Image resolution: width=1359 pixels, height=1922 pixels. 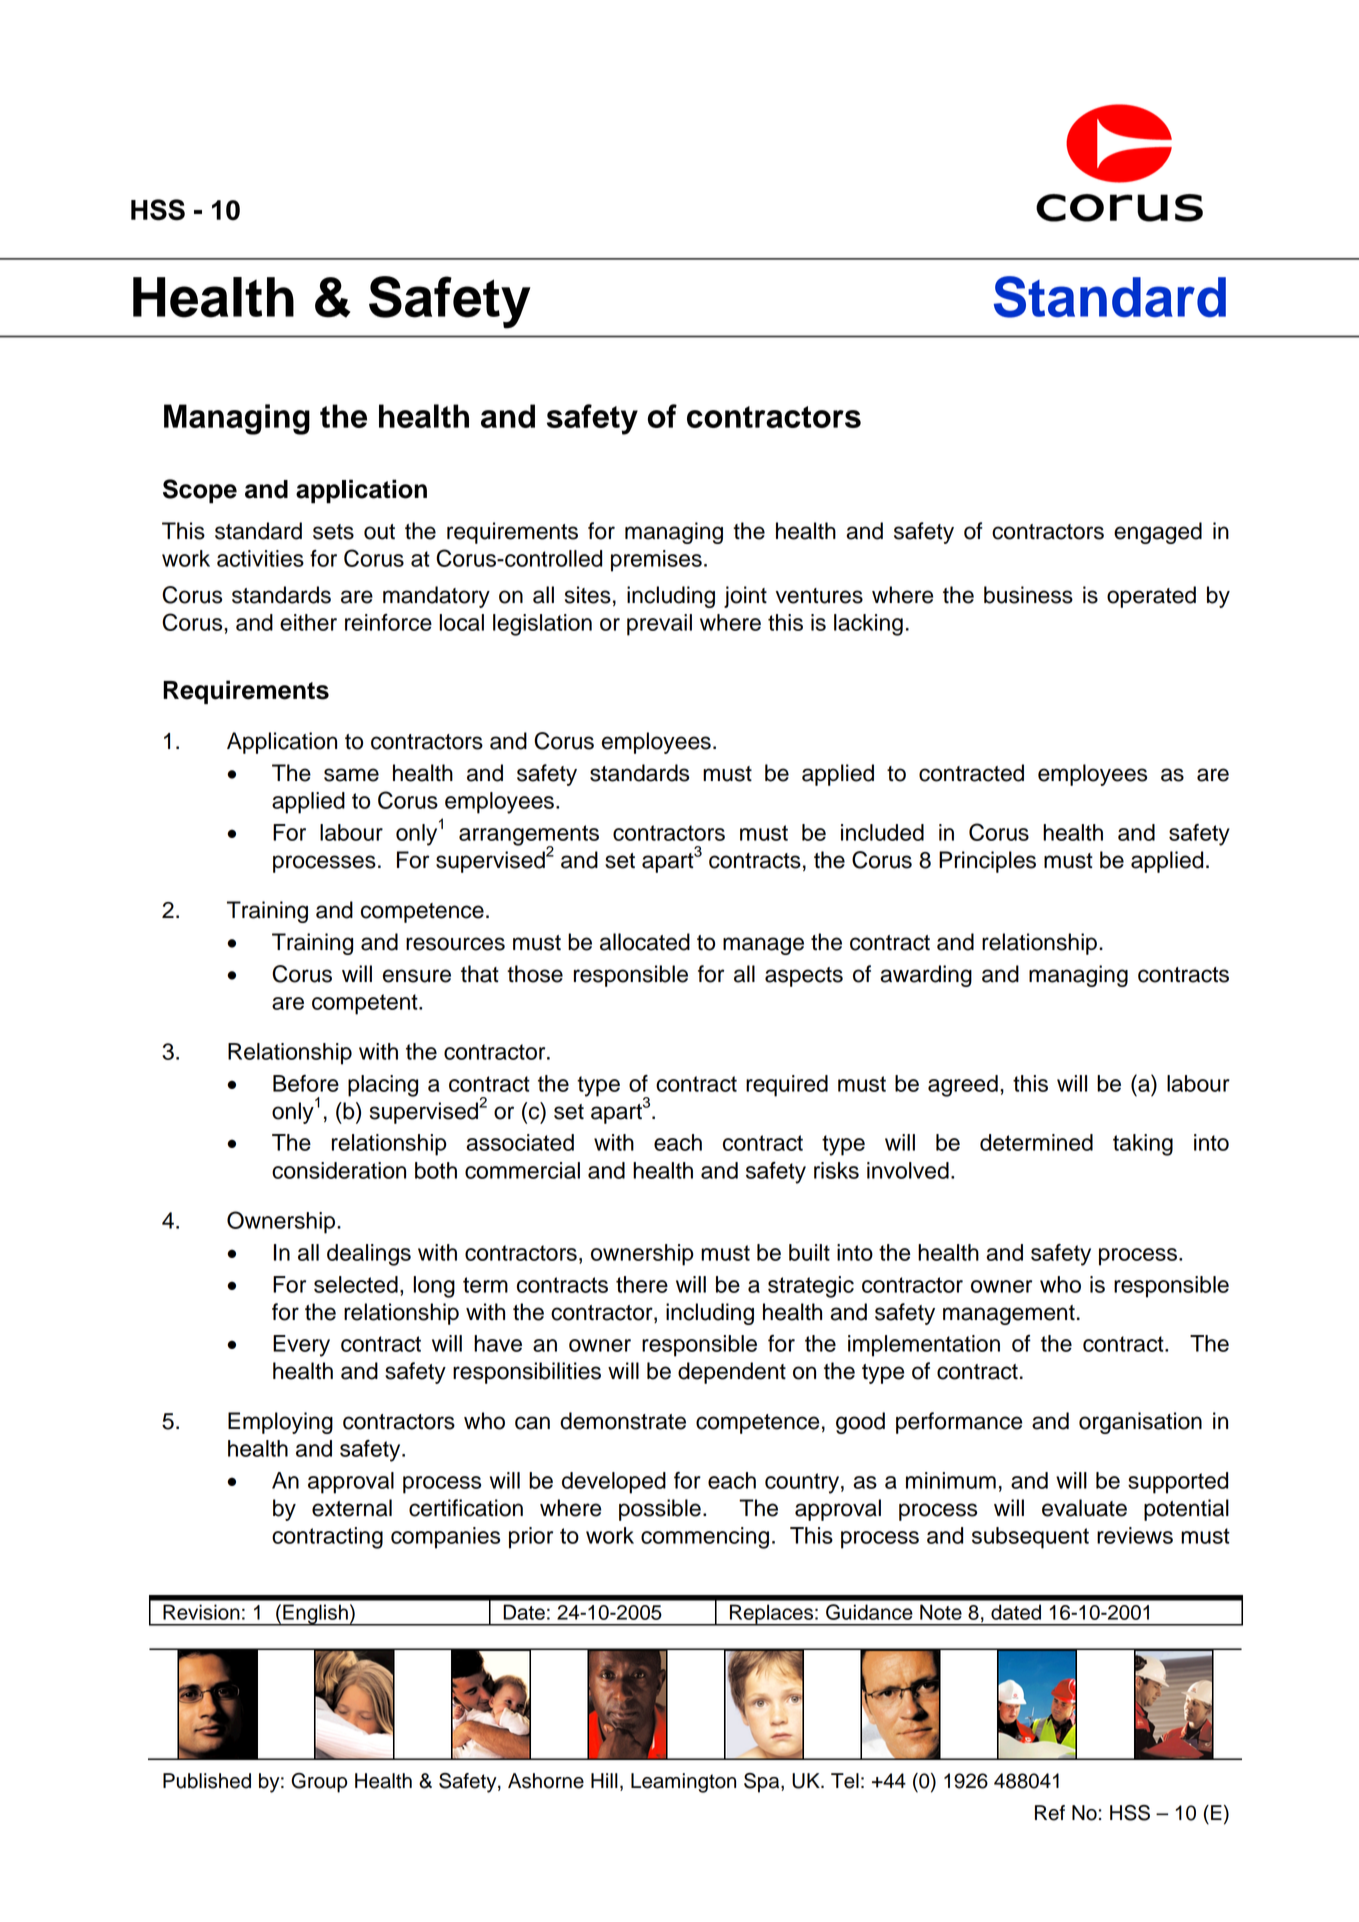 I want to click on engaged, so click(x=1158, y=533).
